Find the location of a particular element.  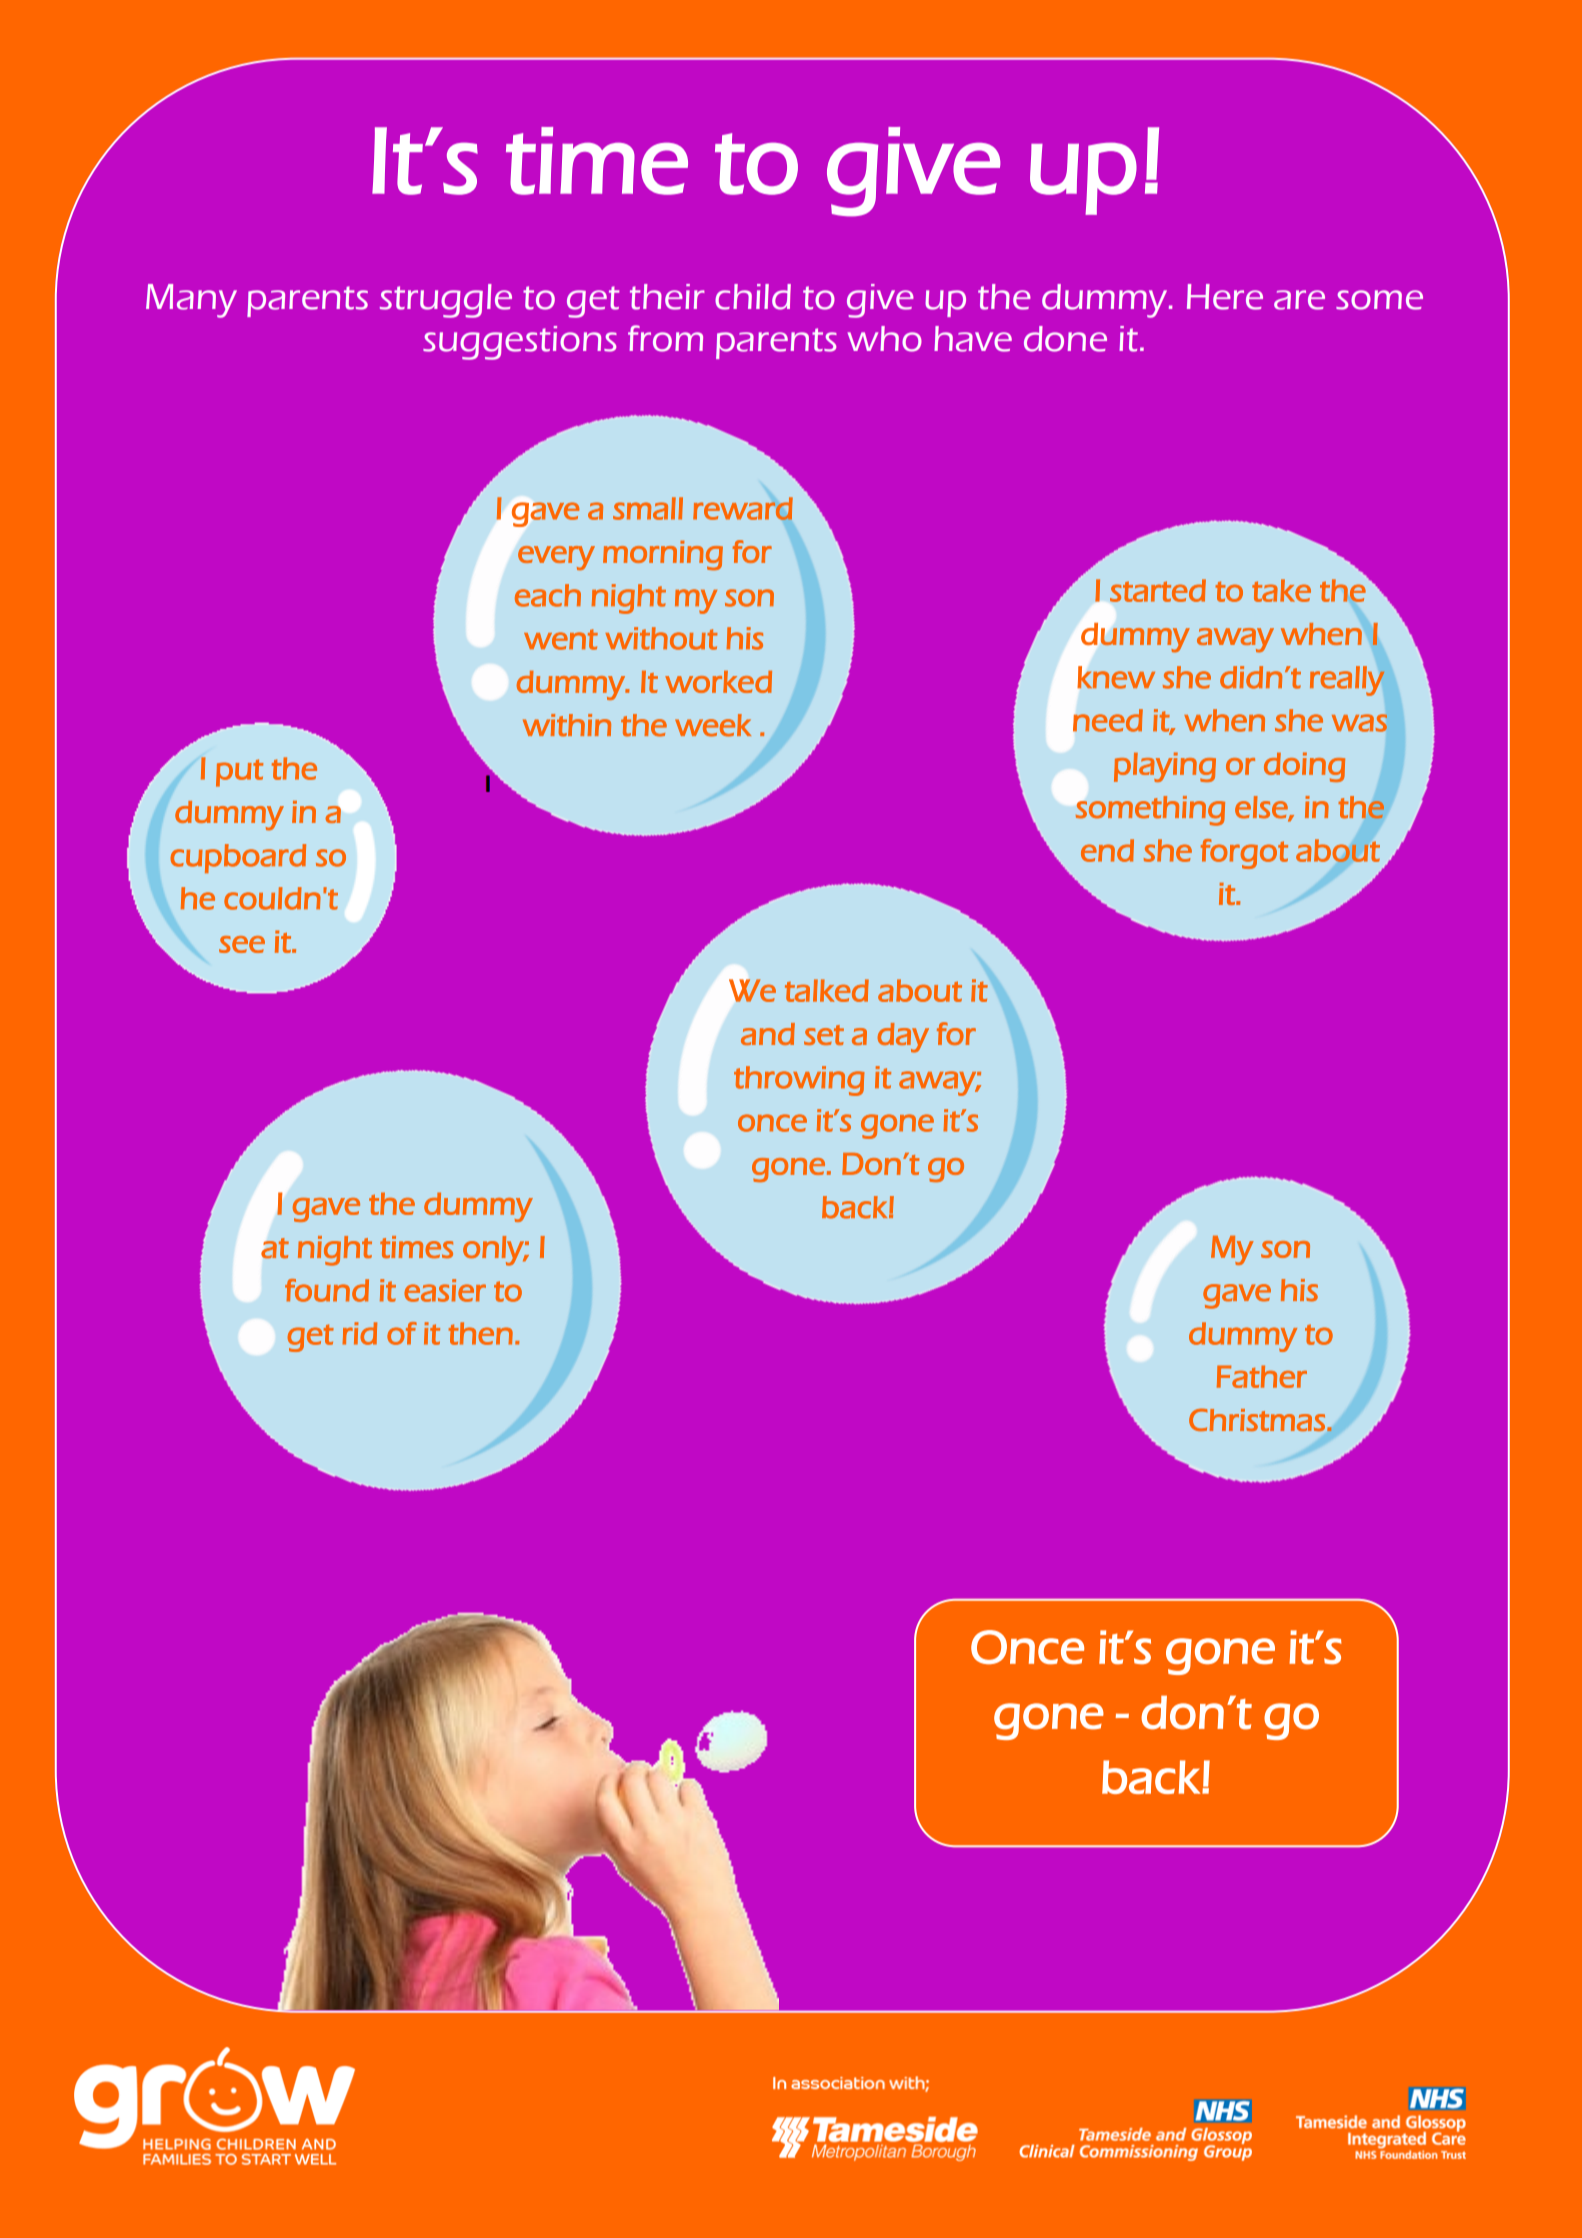

Father is located at coordinates (1262, 1376).
